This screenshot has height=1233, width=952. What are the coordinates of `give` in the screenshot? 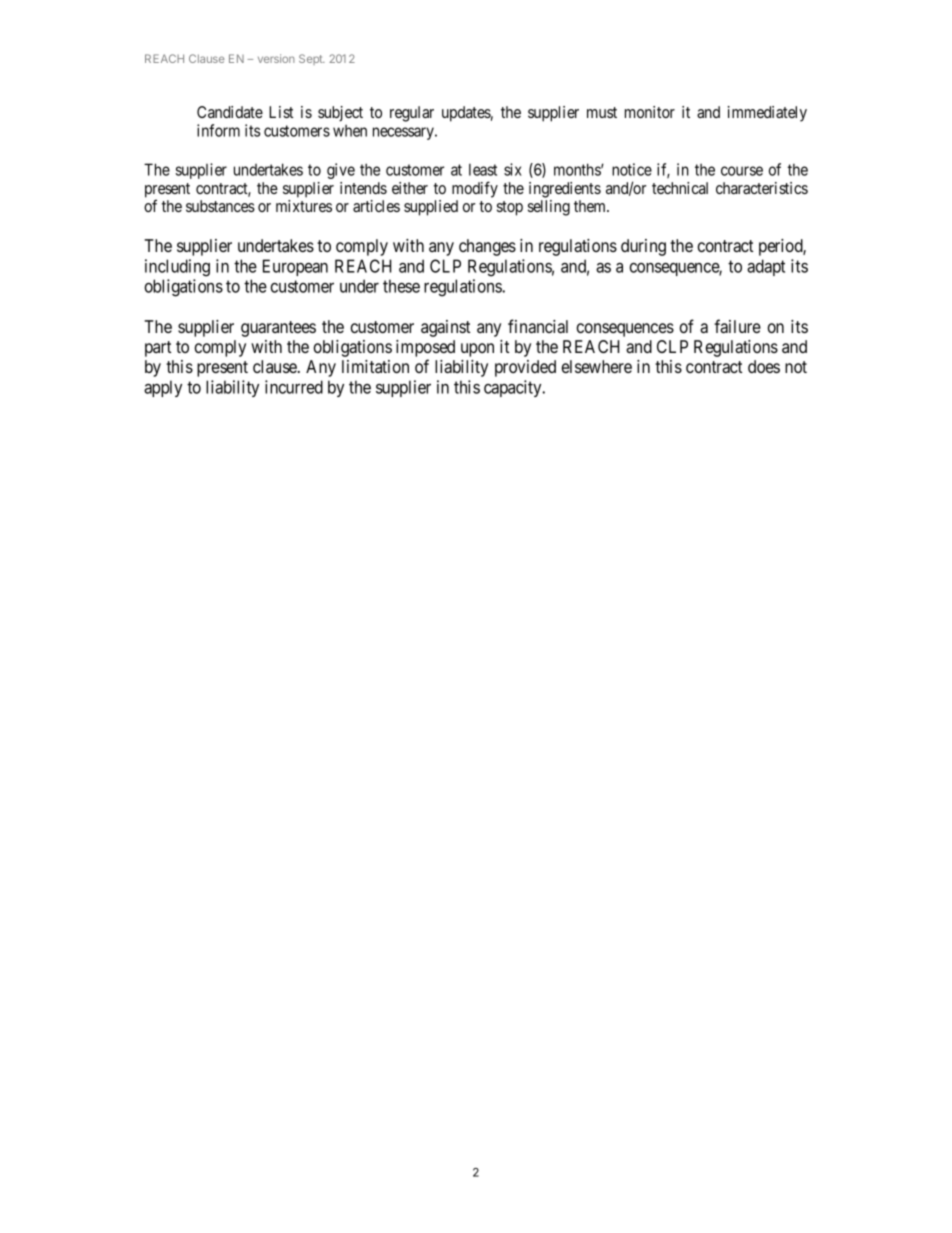 It's located at (341, 171).
